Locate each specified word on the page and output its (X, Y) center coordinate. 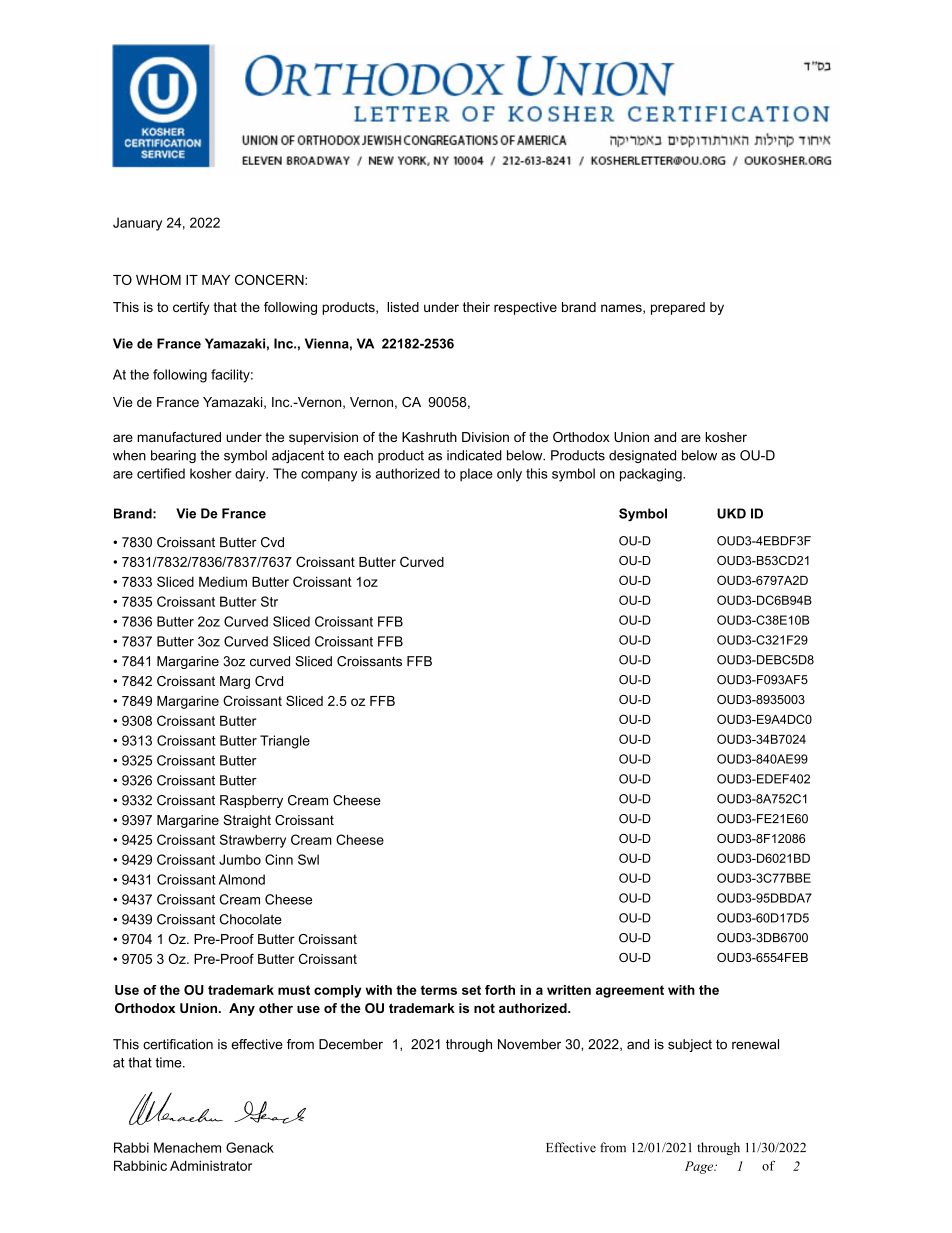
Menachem (187, 1147)
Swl (308, 859)
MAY (216, 280)
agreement (630, 991)
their (476, 307)
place (476, 475)
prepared (678, 308)
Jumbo (240, 859)
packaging (652, 475)
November (529, 1044)
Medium (223, 581)
